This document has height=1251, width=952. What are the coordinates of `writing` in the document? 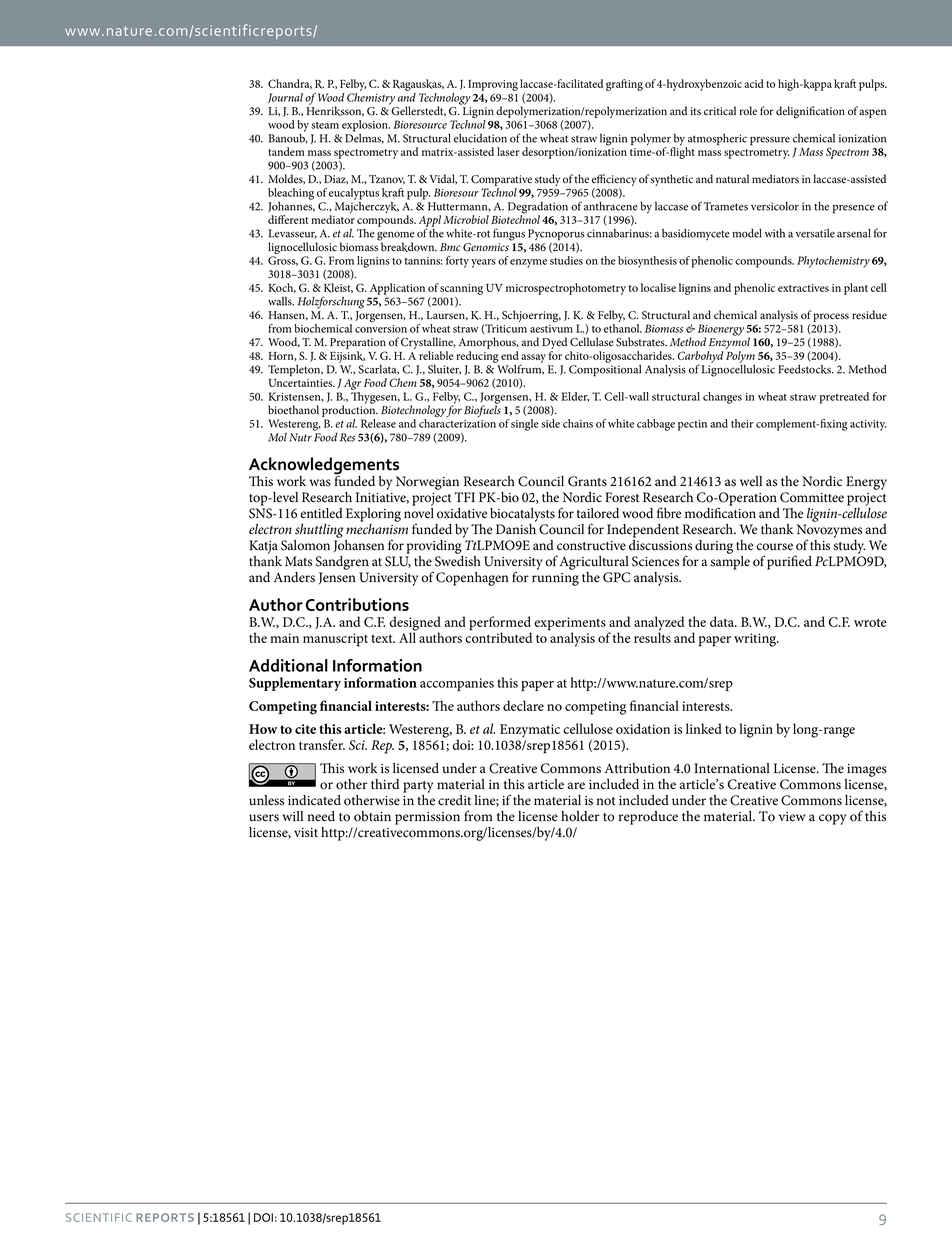 It's located at (756, 640).
